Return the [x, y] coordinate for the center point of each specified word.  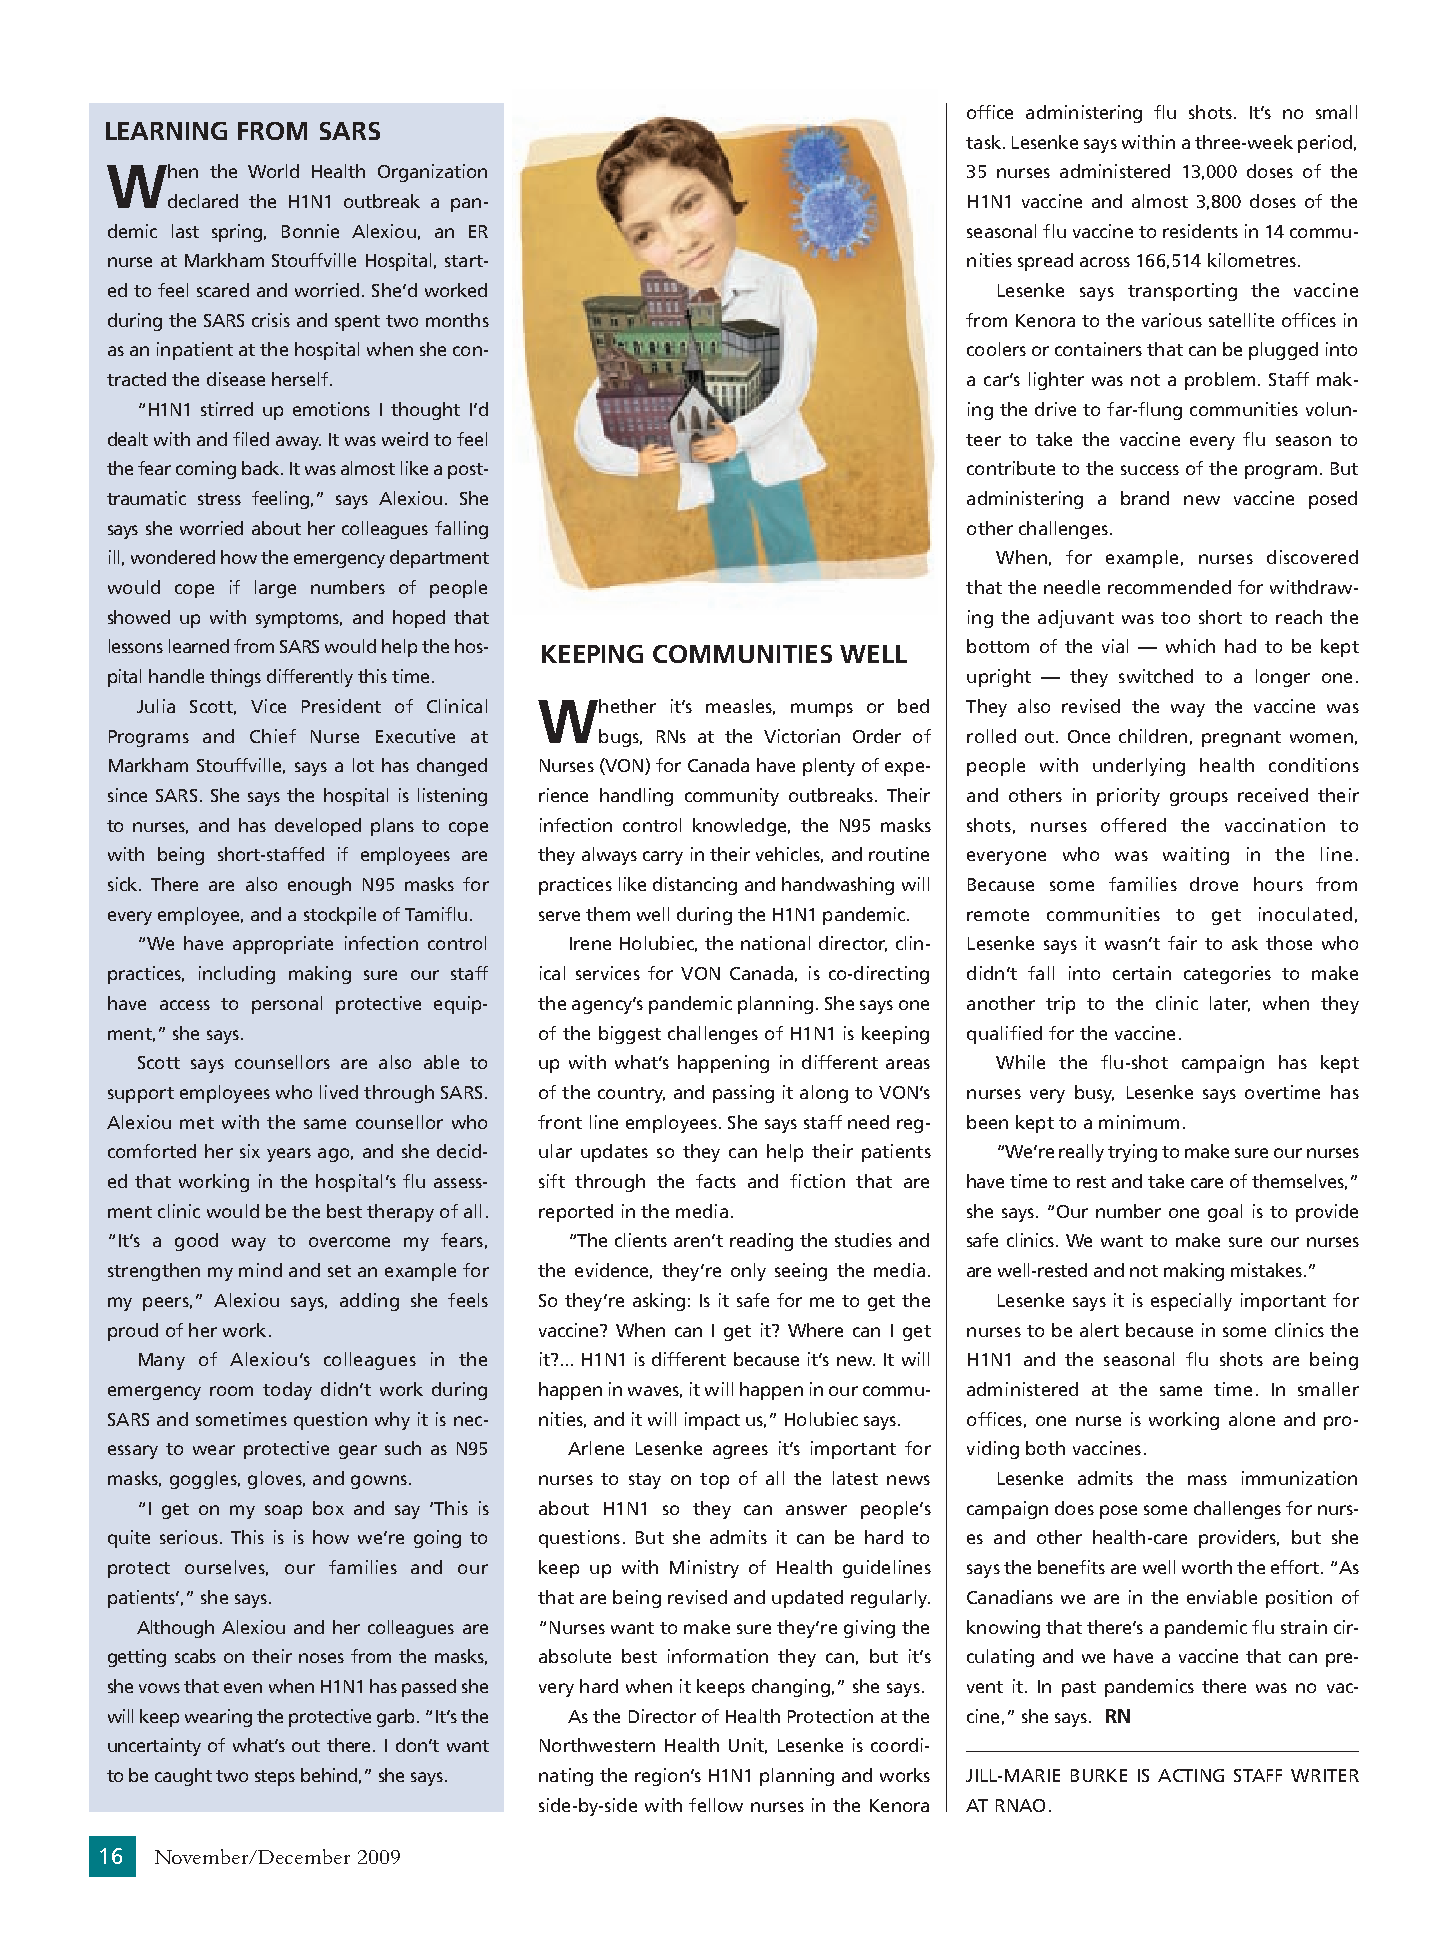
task [983, 142]
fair [1182, 943]
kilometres [1252, 260]
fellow [716, 1805]
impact [712, 1421]
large [275, 589]
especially [1191, 1302]
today [287, 1391]
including [237, 975]
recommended [1169, 587]
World [273, 171]
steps [275, 1778]
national [775, 943]
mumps [822, 710]
